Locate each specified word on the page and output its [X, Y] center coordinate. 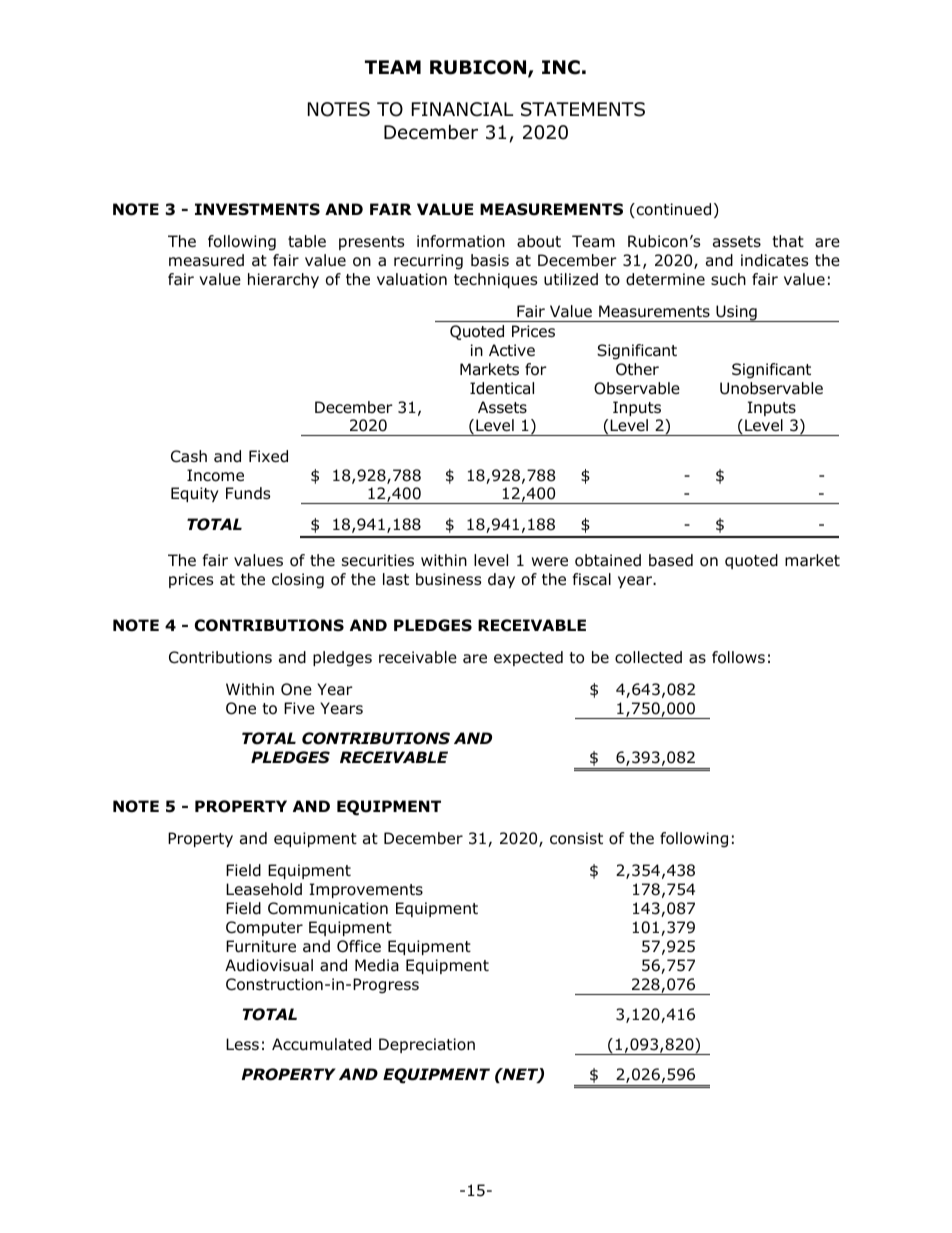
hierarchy [283, 280]
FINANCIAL [462, 109]
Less [242, 1044]
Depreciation [427, 1045]
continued [672, 210]
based [671, 560]
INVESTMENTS [257, 209]
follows [738, 657]
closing [298, 581]
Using [736, 313]
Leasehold [264, 889]
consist [576, 838]
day [501, 580]
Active [512, 350]
